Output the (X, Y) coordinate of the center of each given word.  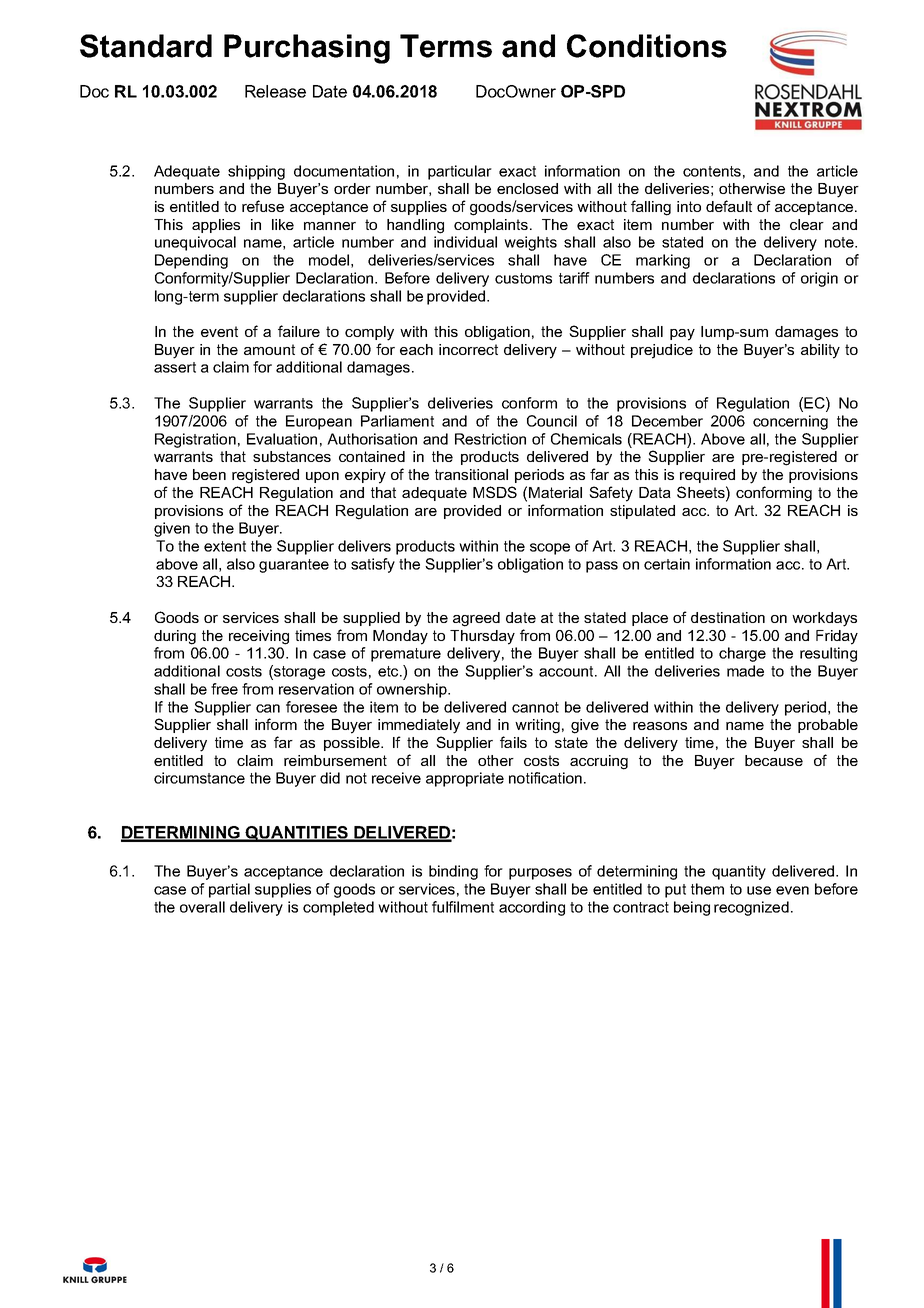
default (729, 206)
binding (453, 872)
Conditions (647, 46)
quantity (739, 872)
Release (275, 91)
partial (229, 890)
